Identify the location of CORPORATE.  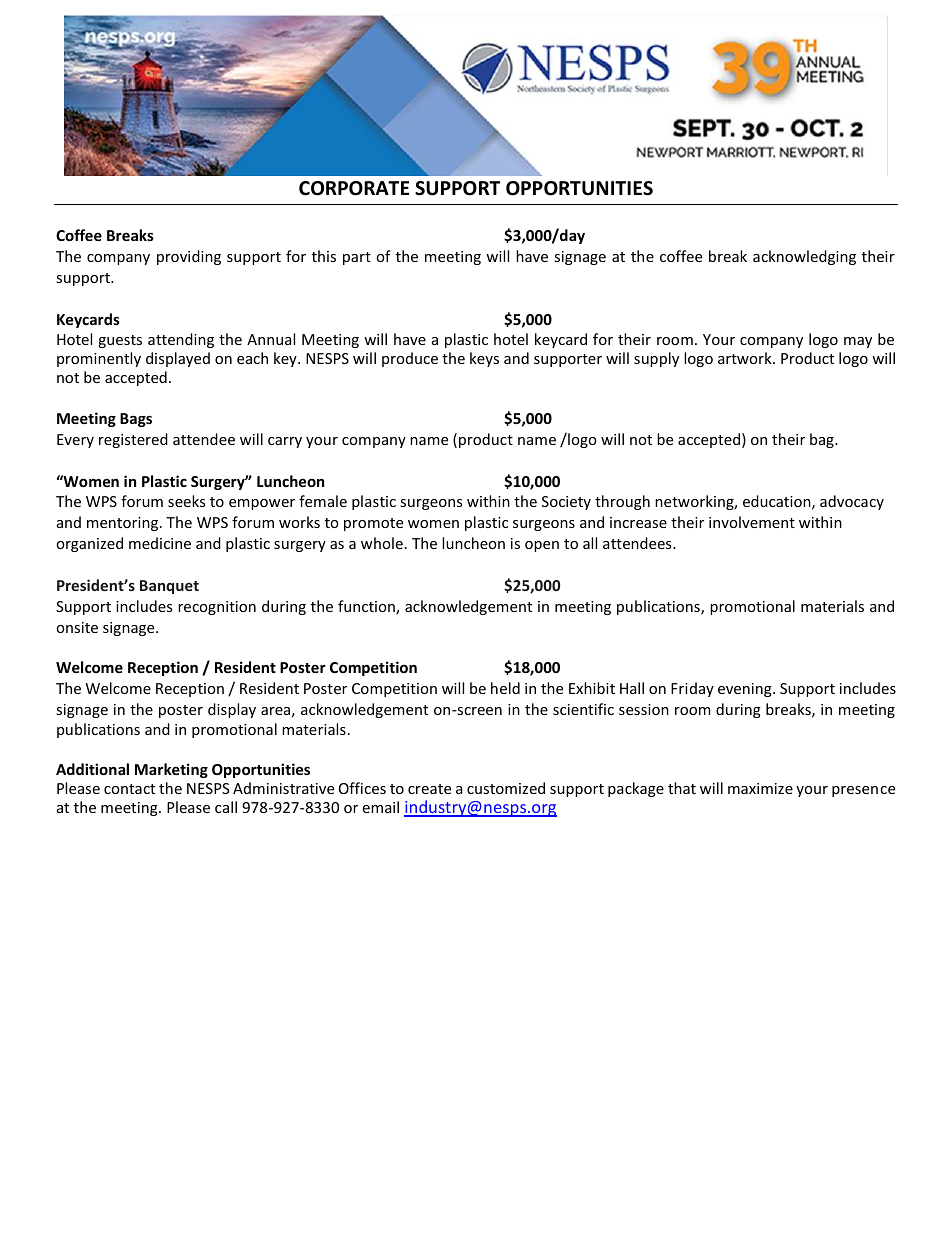
(354, 188).
